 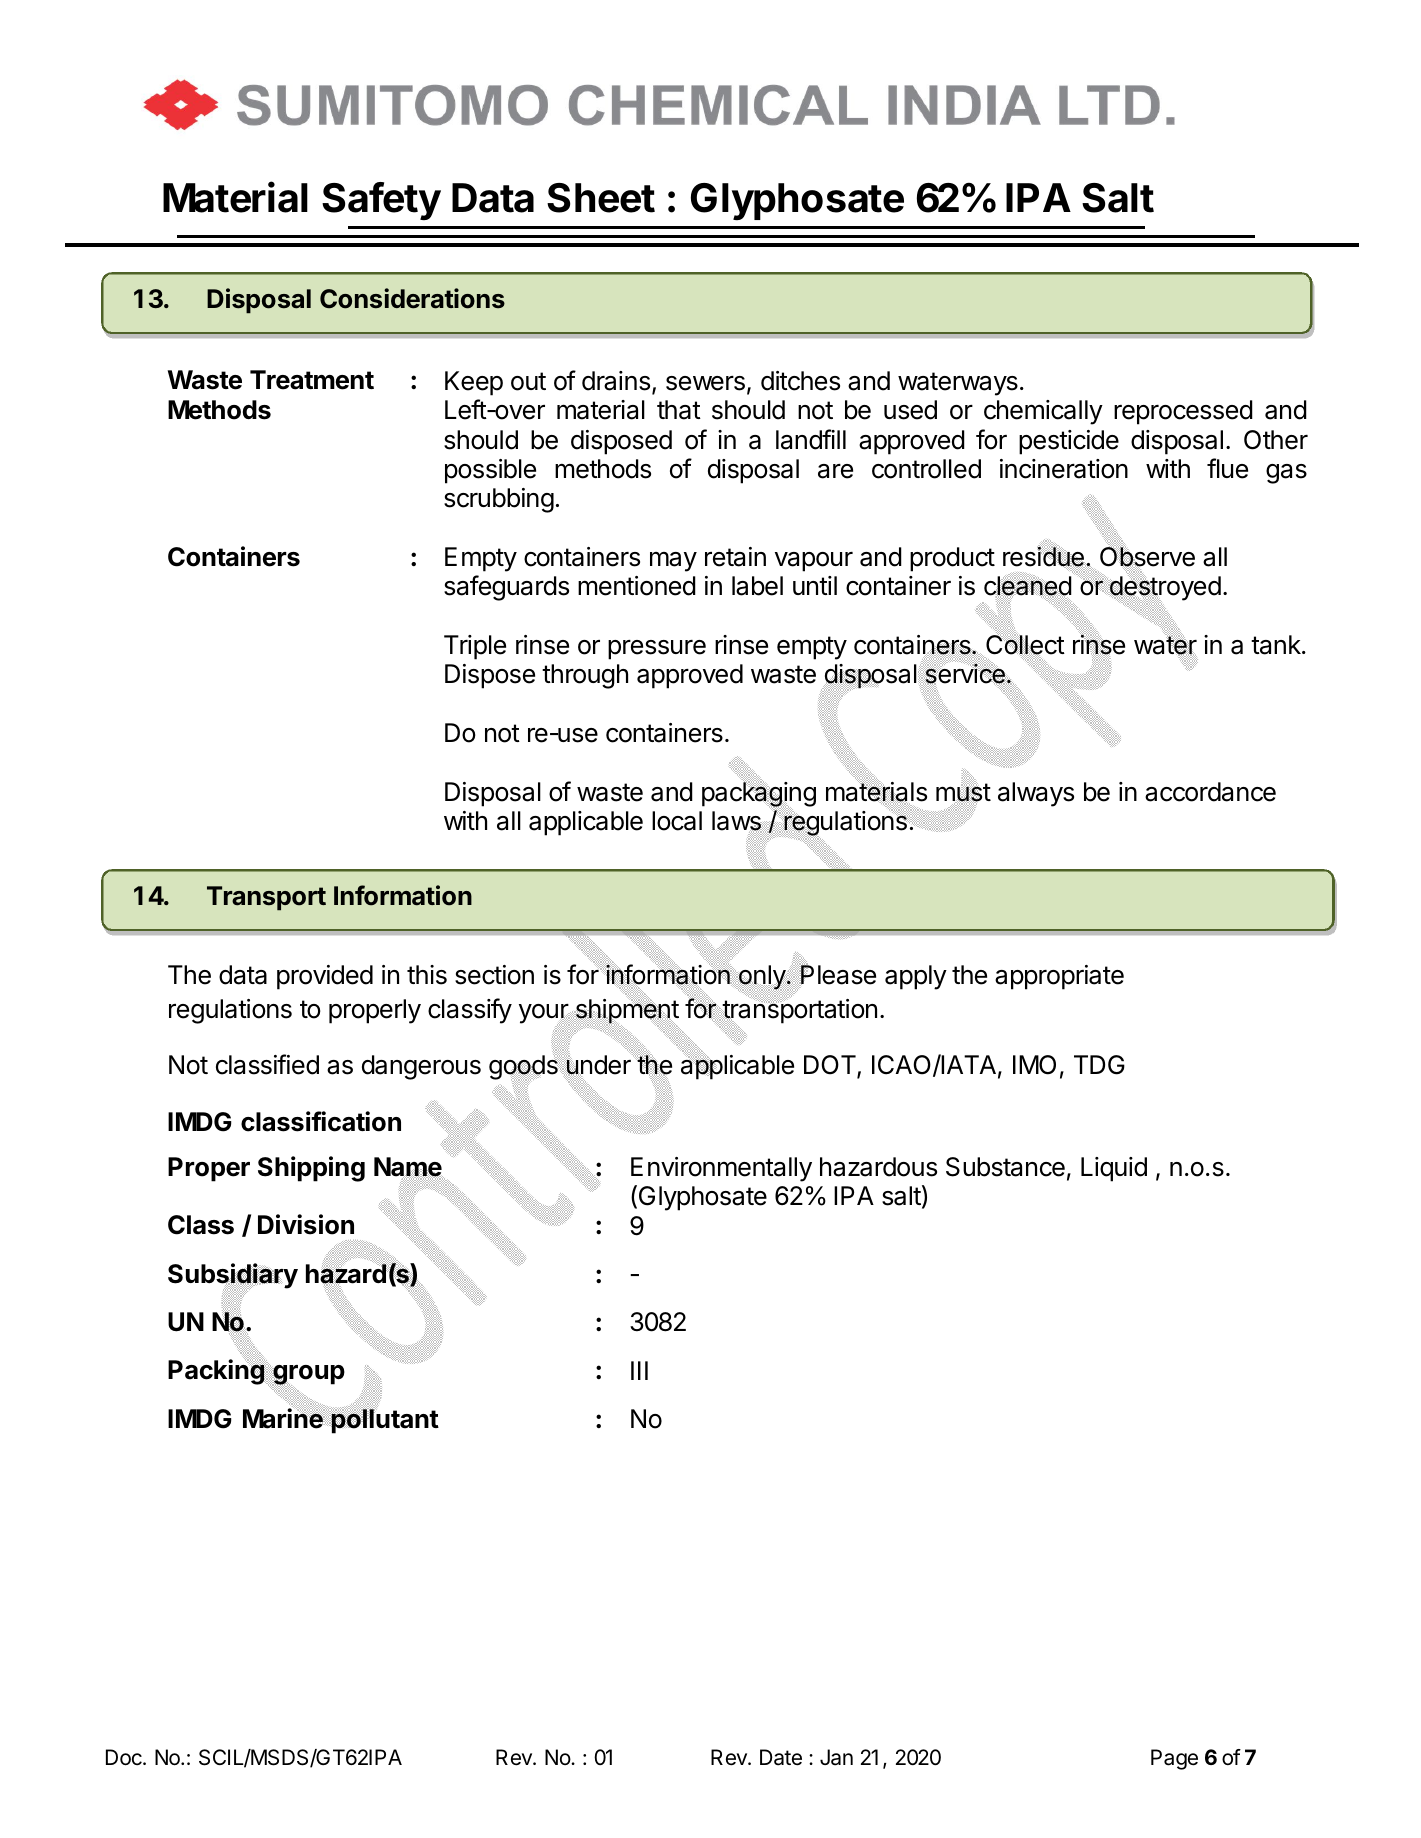 I want to click on Doc, so click(x=125, y=1757).
